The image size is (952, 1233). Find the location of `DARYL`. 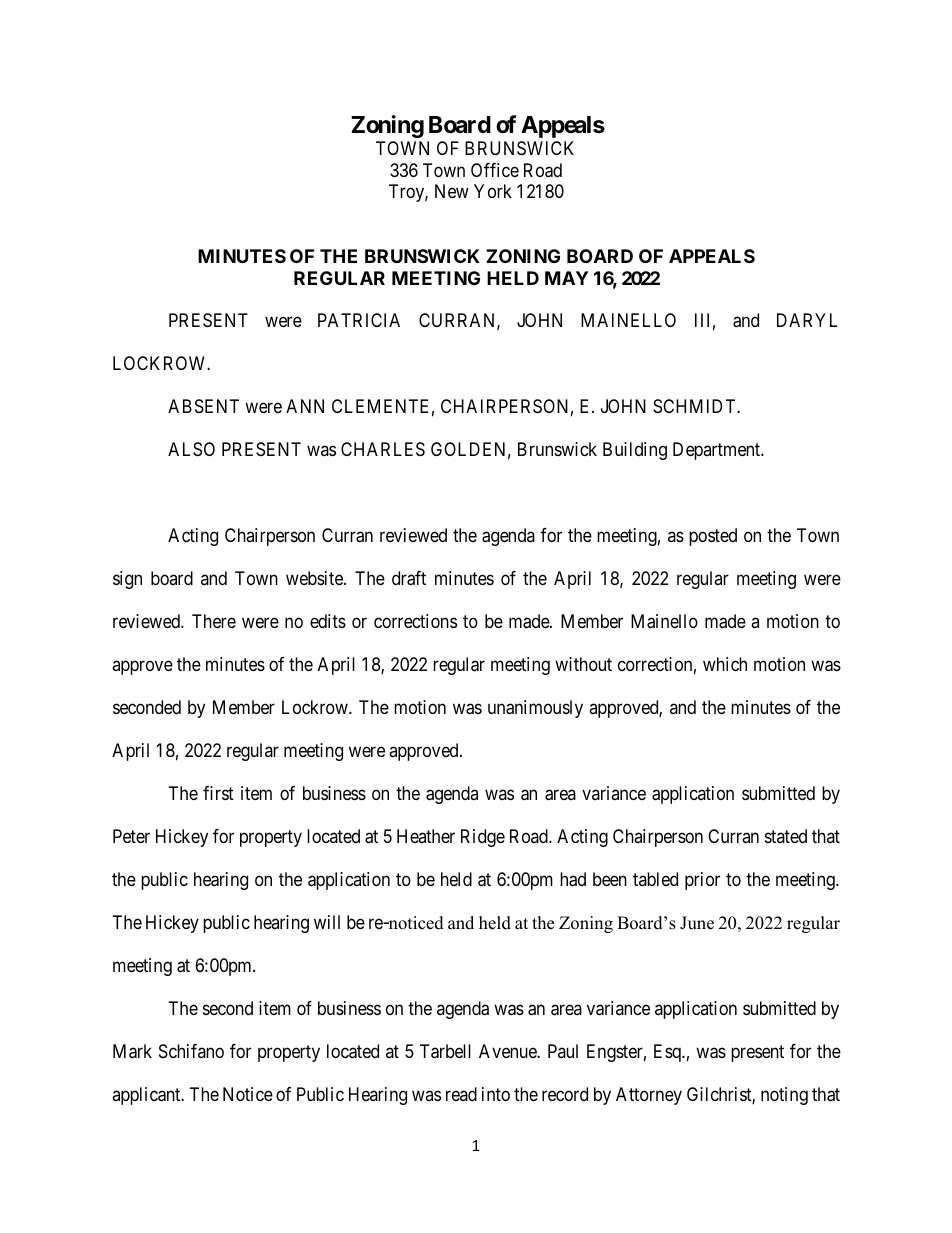

DARYL is located at coordinates (807, 320).
